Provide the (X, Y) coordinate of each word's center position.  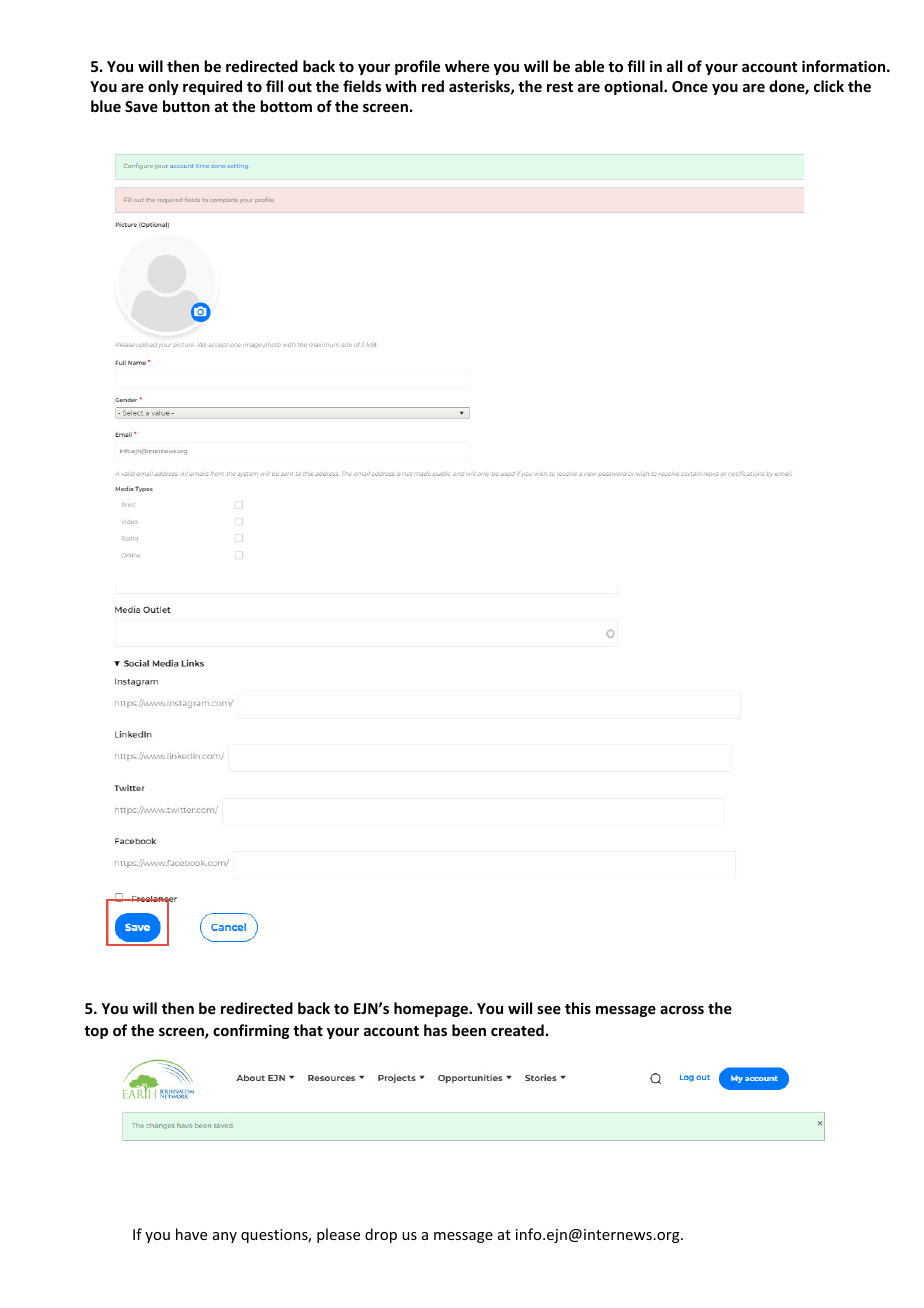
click (829, 86)
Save (141, 106)
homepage (432, 1009)
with (400, 86)
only (163, 87)
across (682, 1010)
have (191, 1234)
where (467, 66)
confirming (251, 1031)
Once (690, 86)
